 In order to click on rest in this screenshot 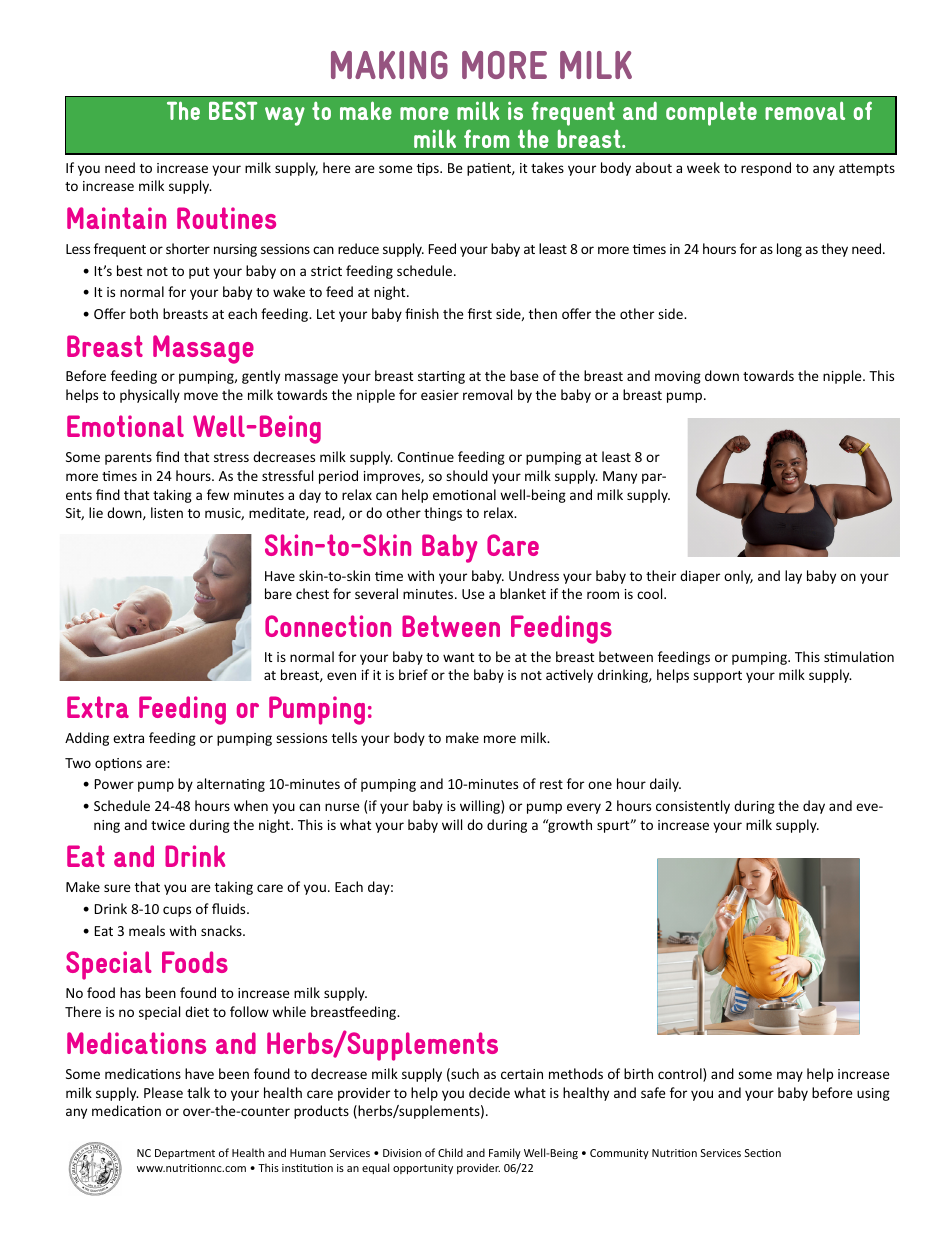, I will do `click(551, 784)`.
